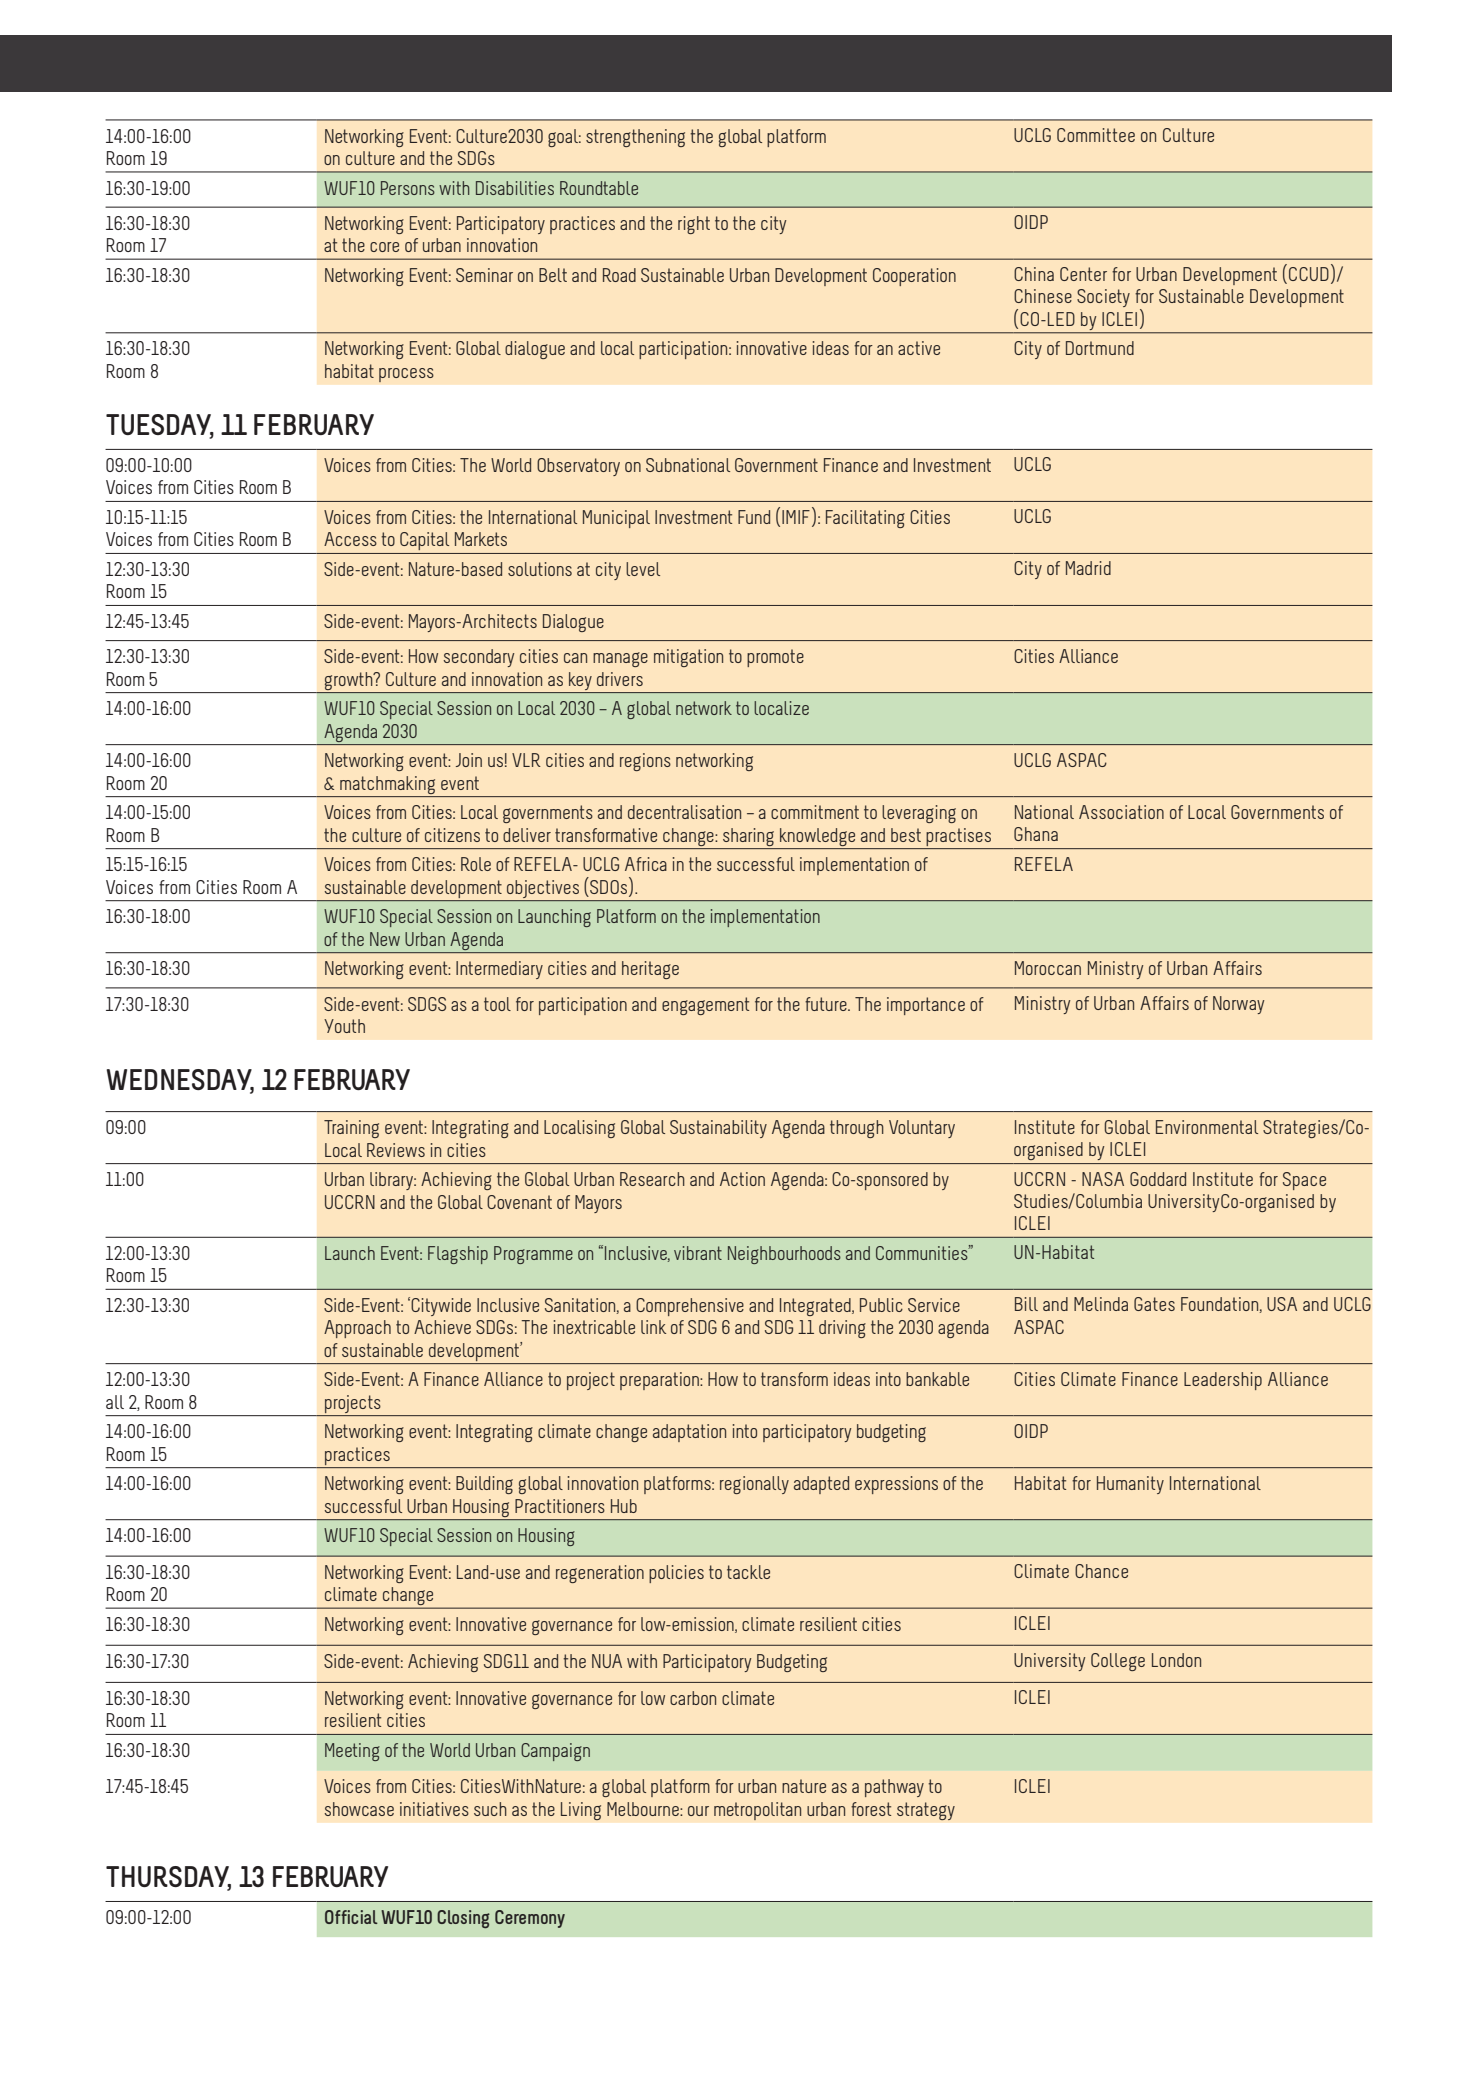 This page has height=2090, width=1478. What do you see at coordinates (387, 785) in the page?
I see `matchmaking` at bounding box center [387, 785].
